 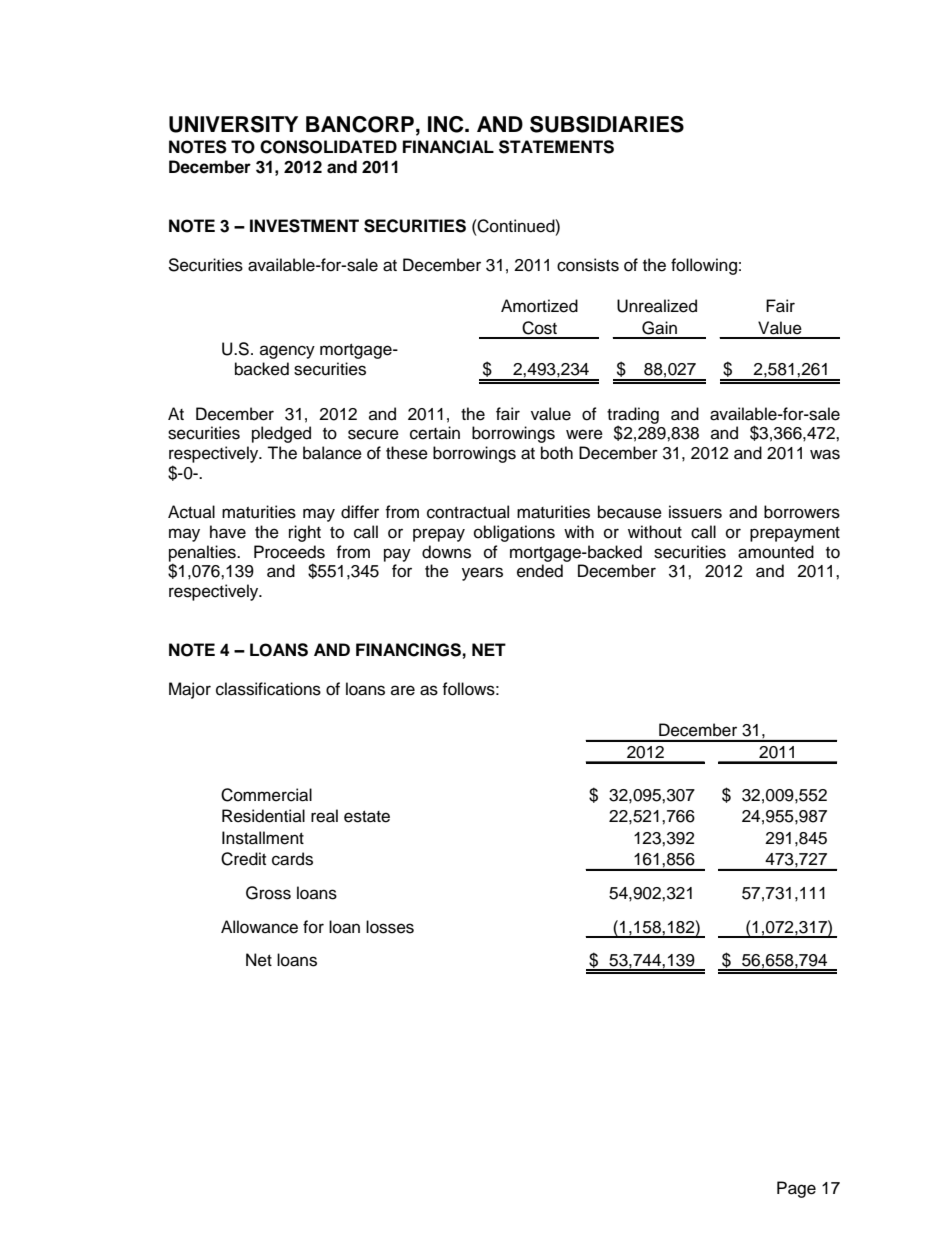 I want to click on Allowance, so click(x=259, y=927).
